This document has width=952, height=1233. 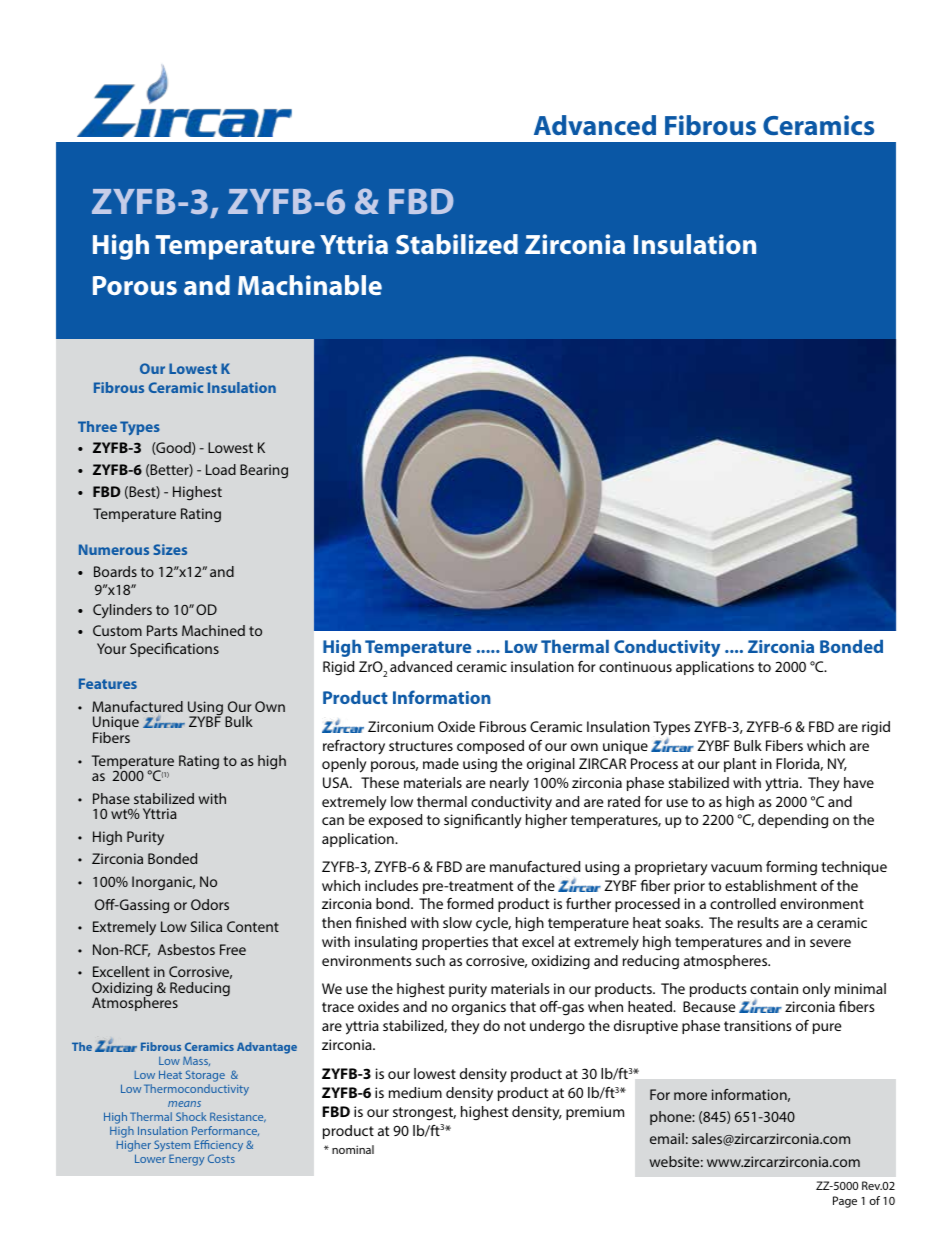 What do you see at coordinates (635, 666) in the document?
I see `continuous` at bounding box center [635, 666].
